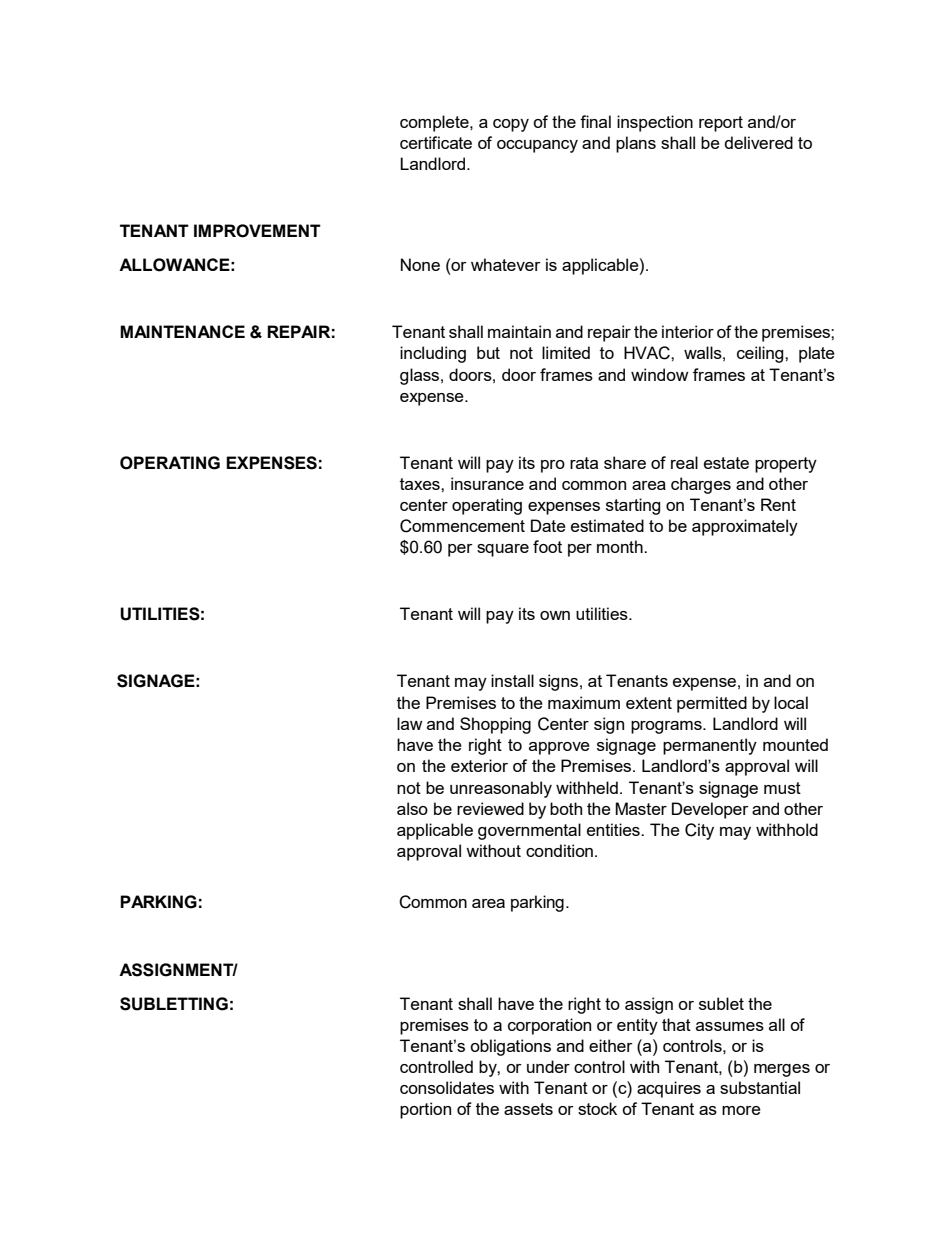 Image resolution: width=952 pixels, height=1233 pixels. What do you see at coordinates (425, 1110) in the image?
I see `portion` at bounding box center [425, 1110].
